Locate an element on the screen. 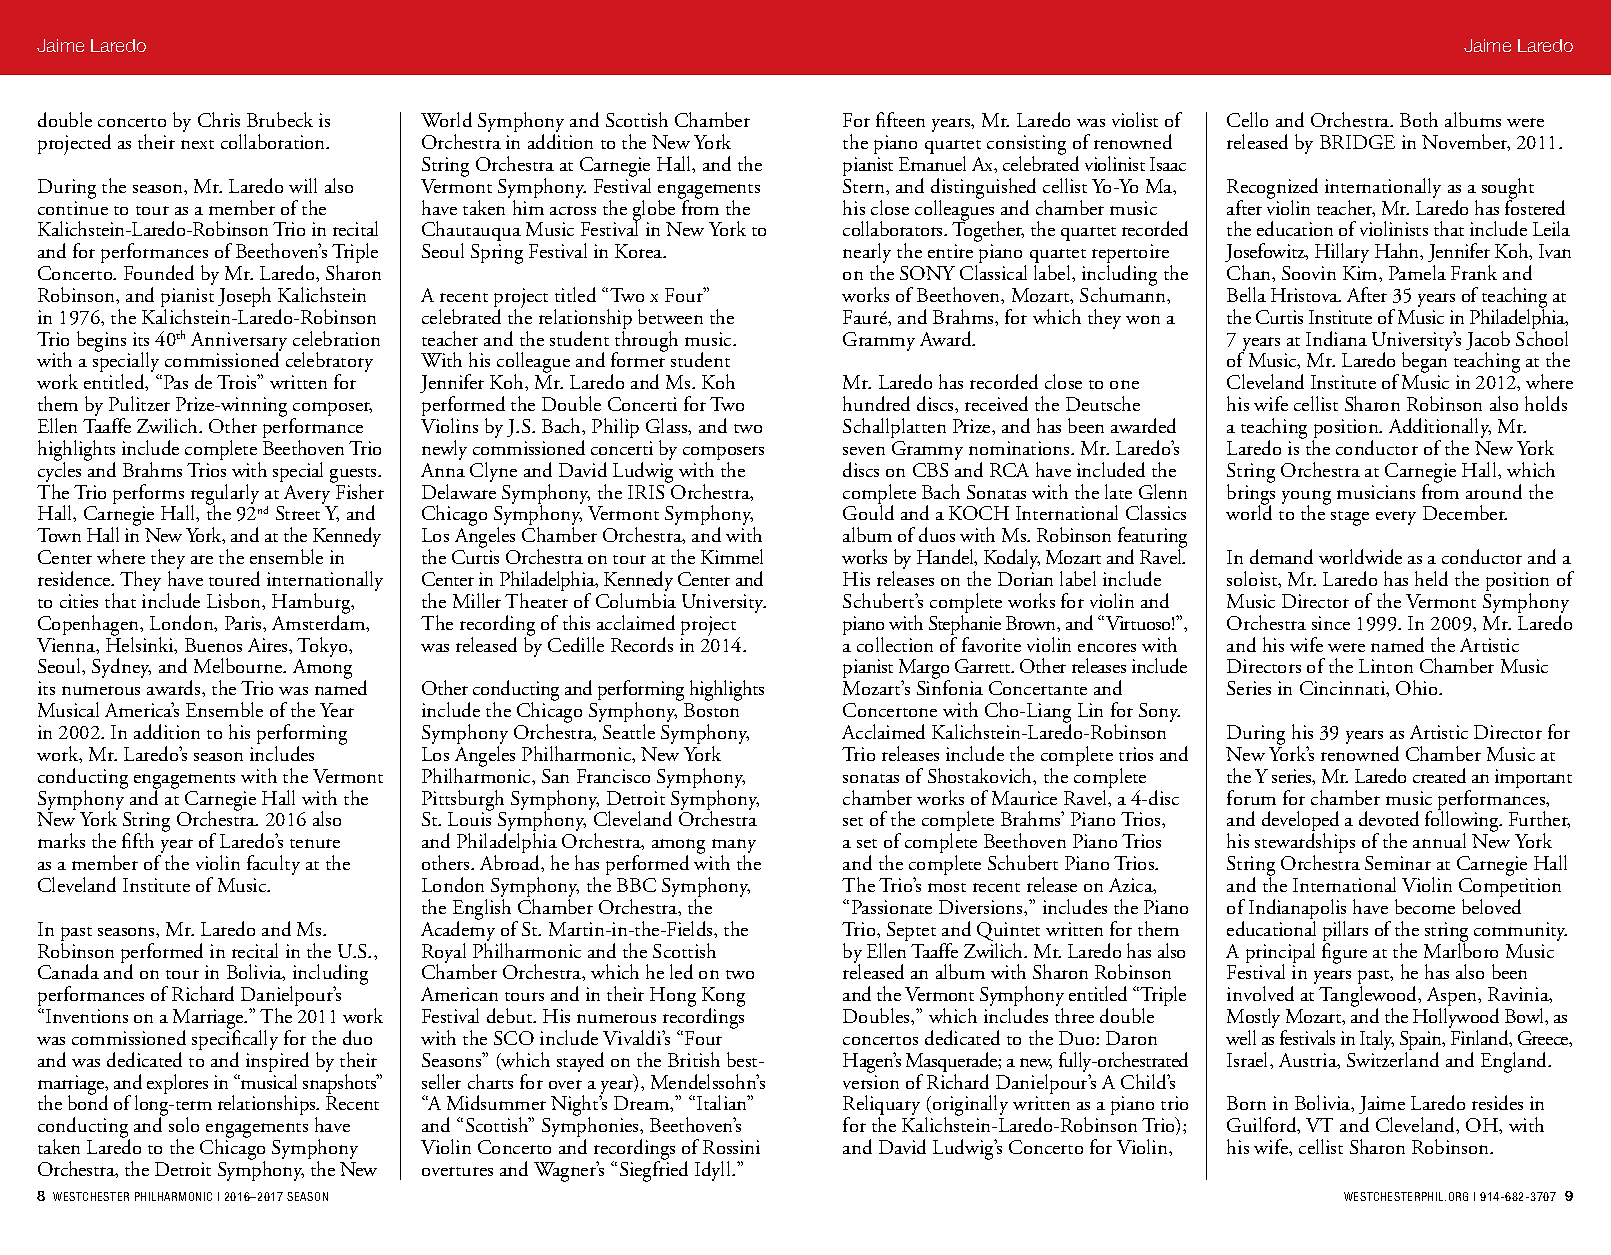  Rossini is located at coordinates (731, 1147).
